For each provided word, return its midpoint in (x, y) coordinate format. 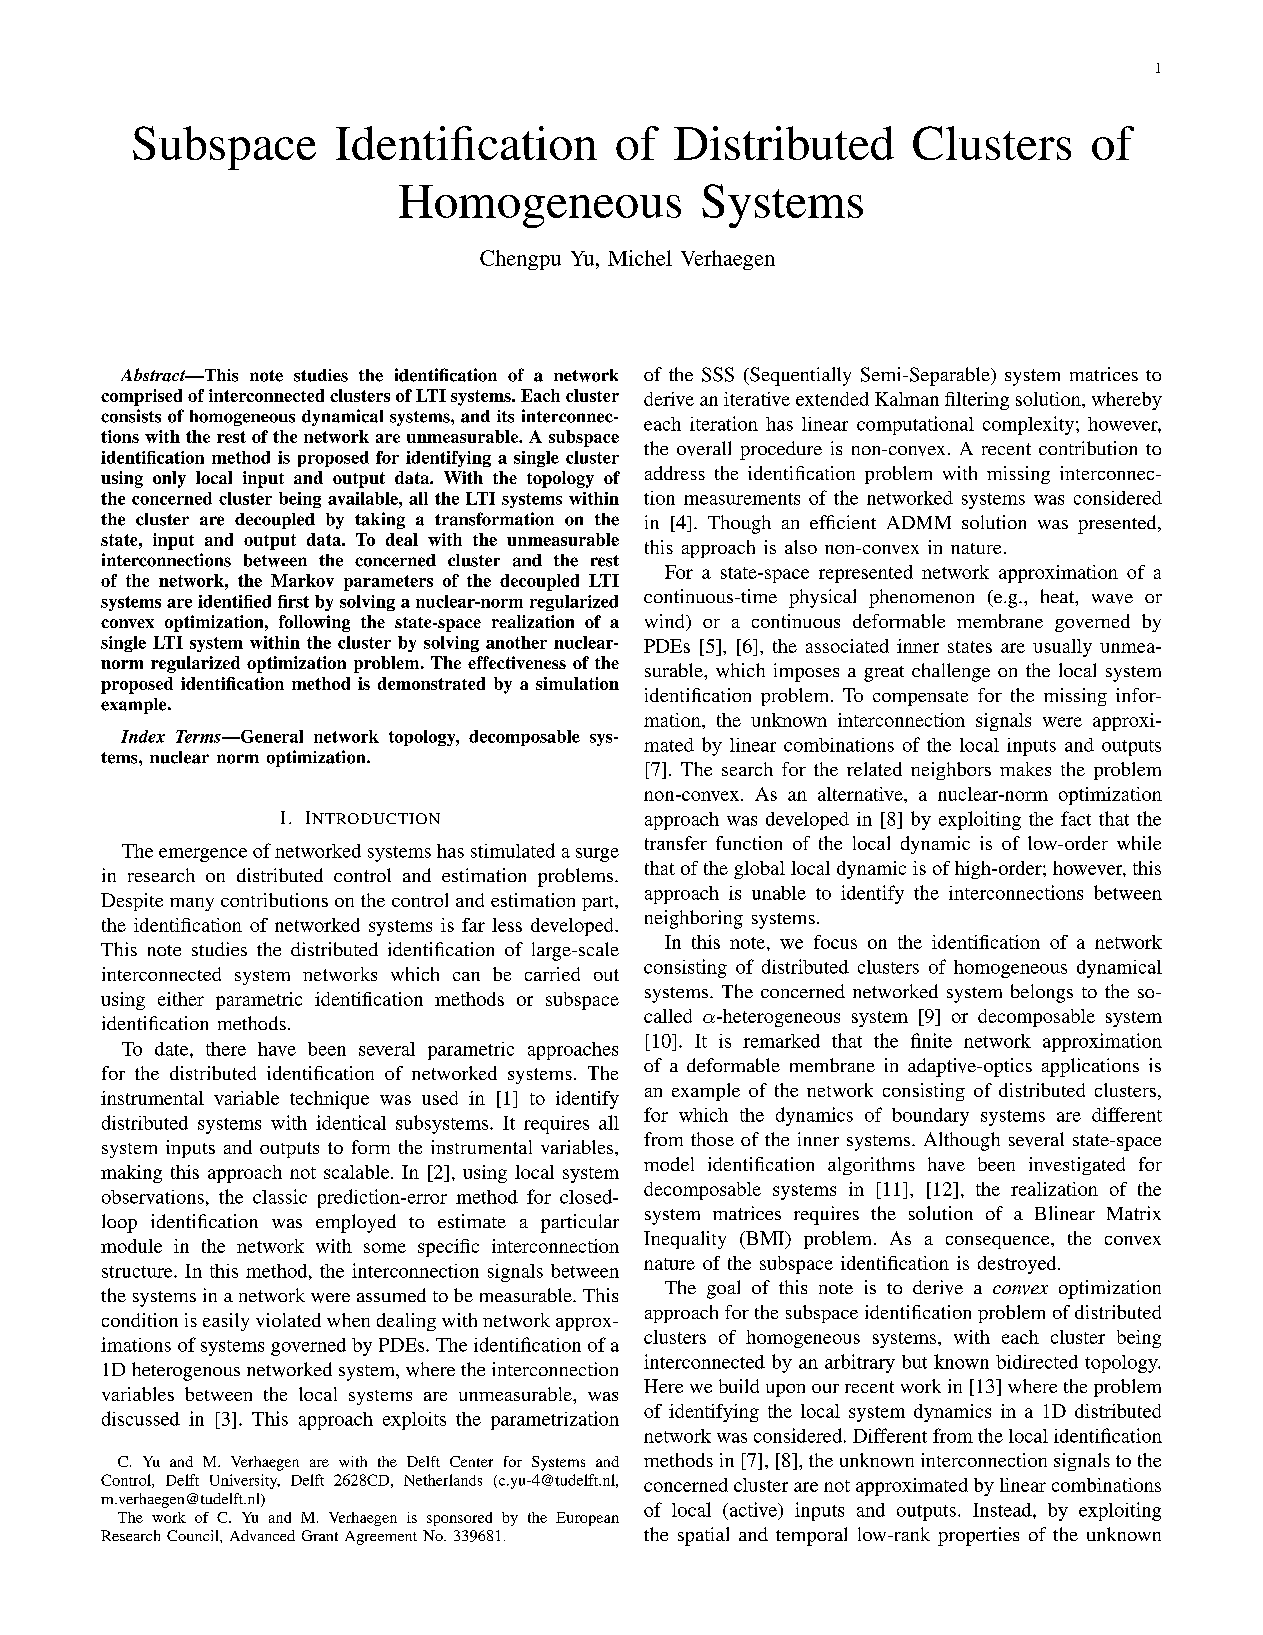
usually (1062, 648)
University (245, 1481)
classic (280, 1196)
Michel (640, 258)
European (587, 1519)
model (669, 1164)
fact (1076, 818)
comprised (141, 397)
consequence (999, 1242)
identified (234, 601)
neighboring (694, 919)
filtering (977, 401)
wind (666, 622)
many (192, 904)
